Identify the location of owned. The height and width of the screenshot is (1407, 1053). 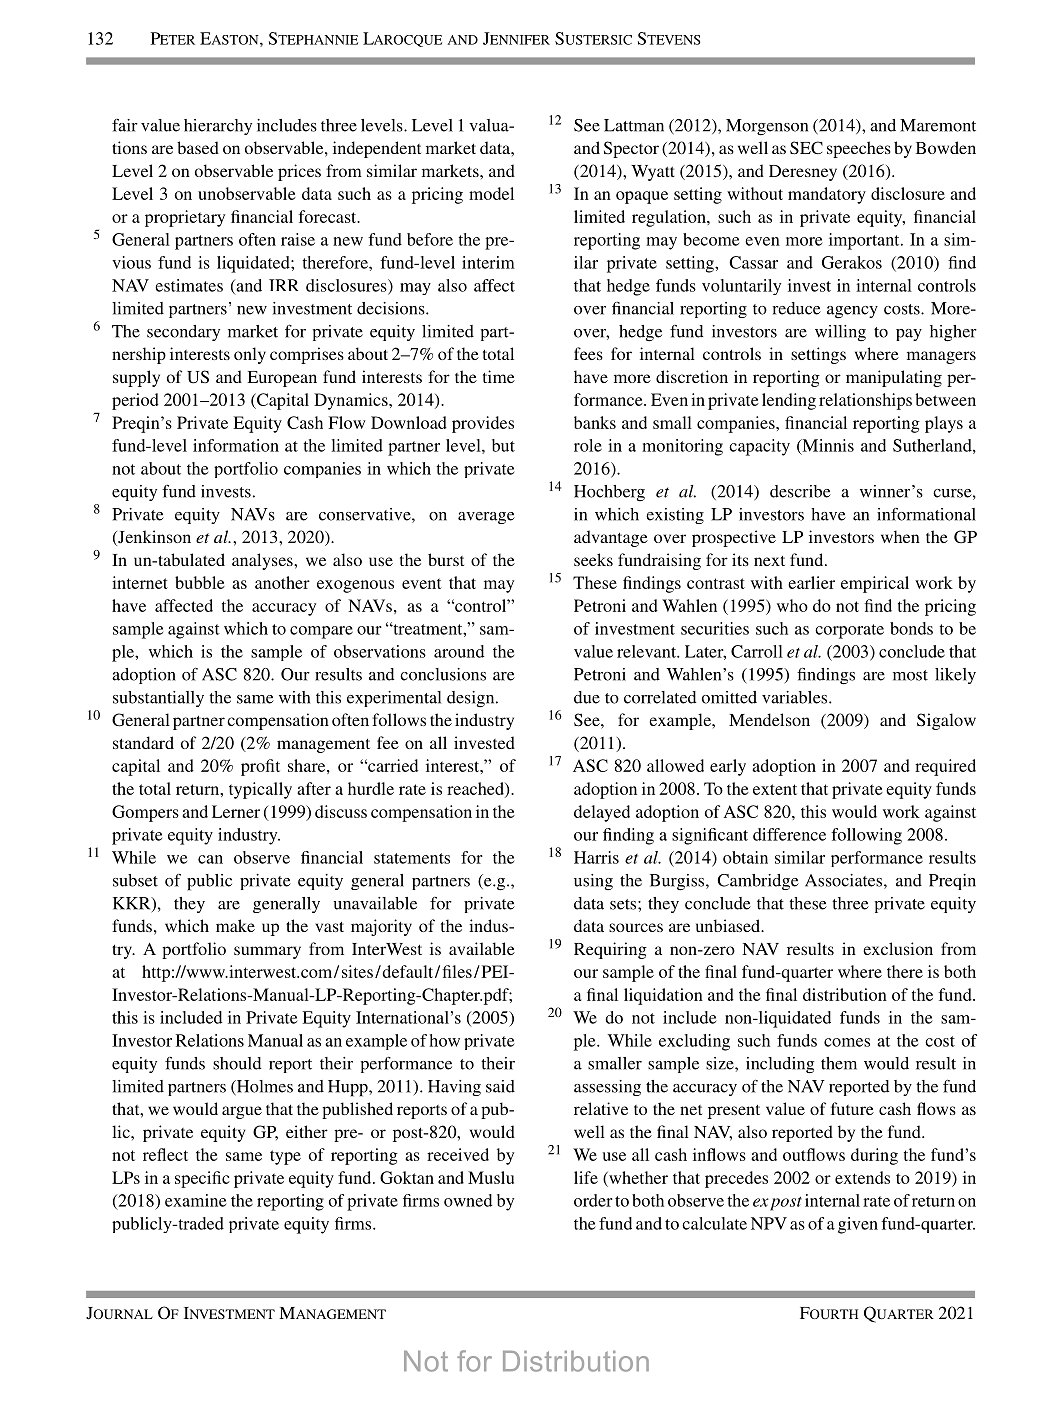
(468, 1200).
